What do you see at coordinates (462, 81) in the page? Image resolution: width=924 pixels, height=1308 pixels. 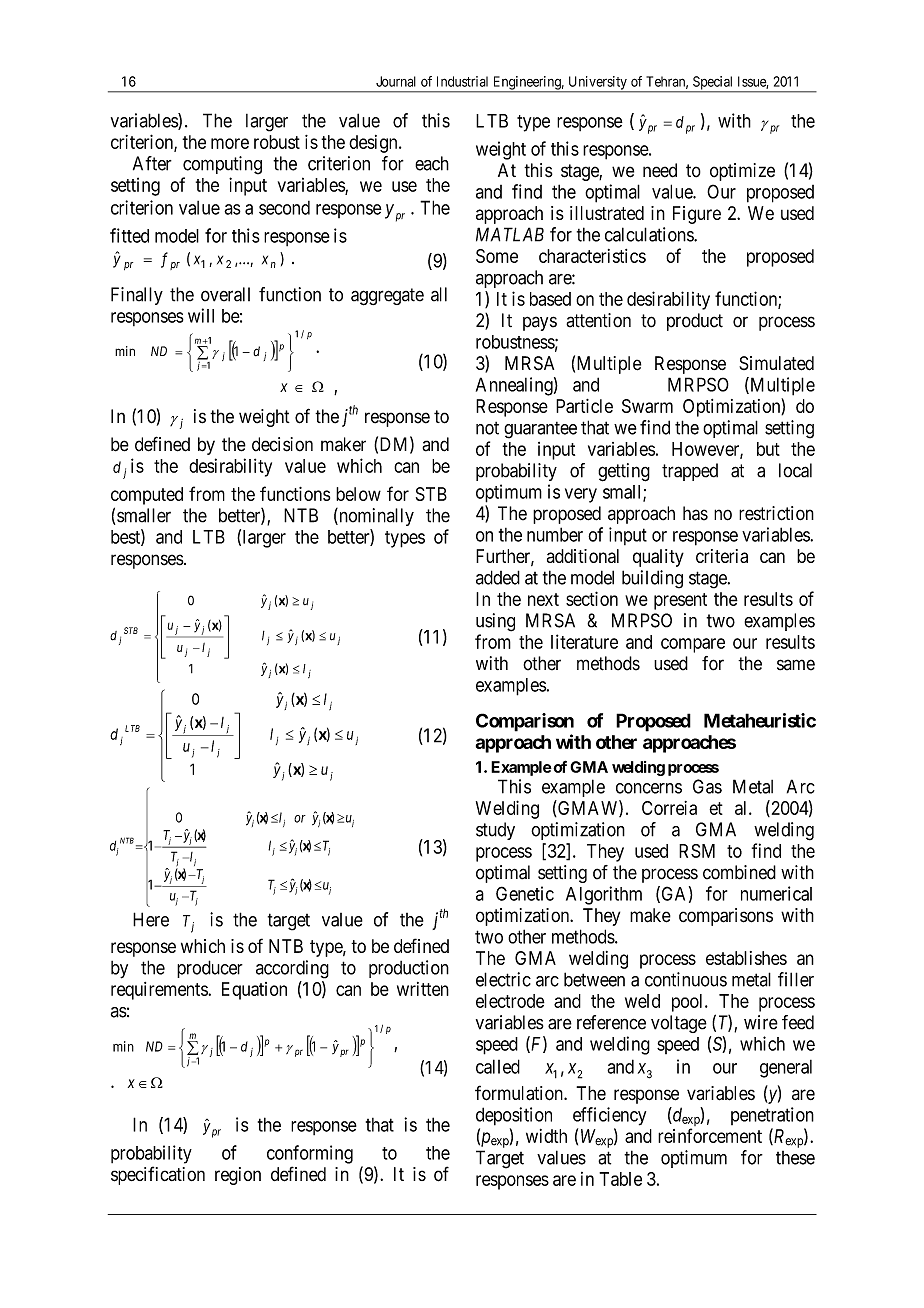 I see `Industrial` at bounding box center [462, 81].
